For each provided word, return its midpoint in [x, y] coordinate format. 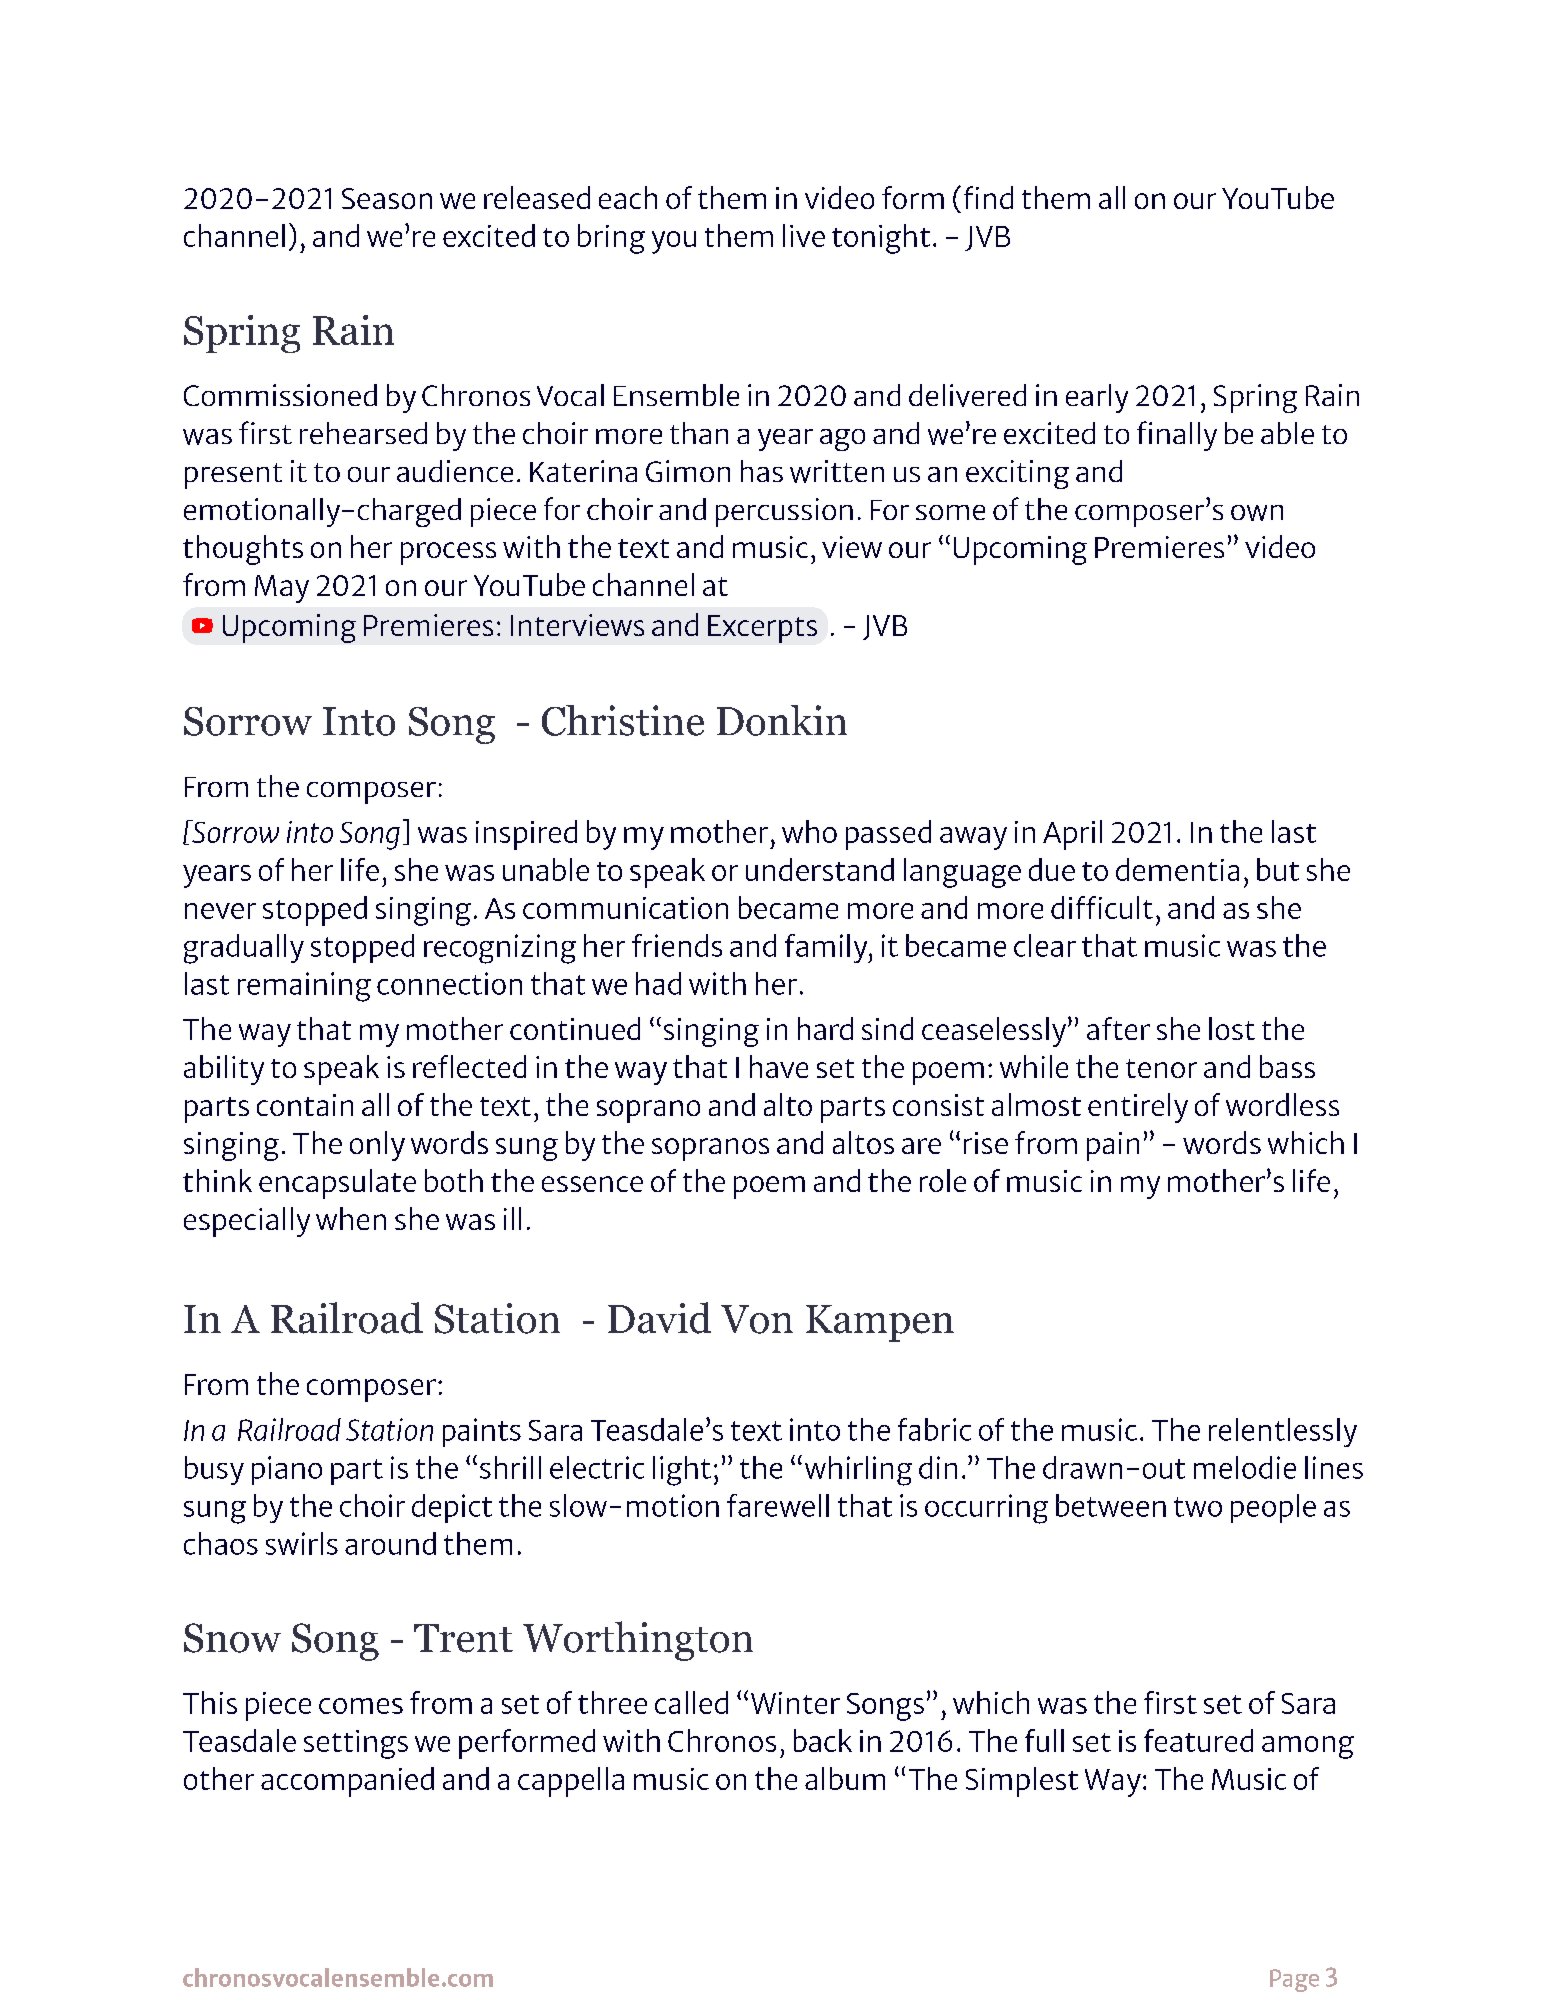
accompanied [347, 1782]
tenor [1161, 1068]
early [1097, 398]
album [845, 1778]
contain [305, 1105]
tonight [881, 239]
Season [387, 198]
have [779, 1066]
